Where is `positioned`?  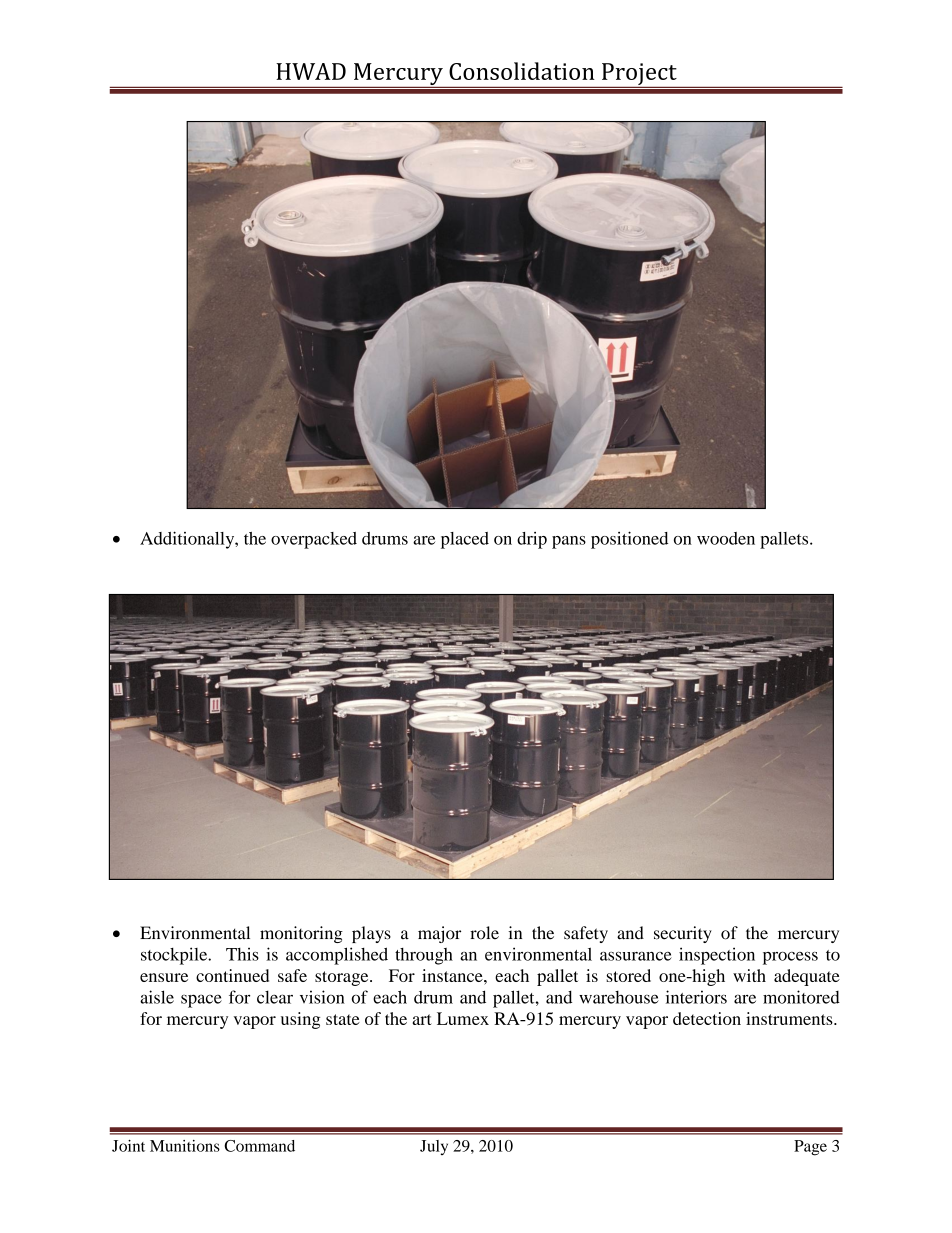 positioned is located at coordinates (629, 540).
